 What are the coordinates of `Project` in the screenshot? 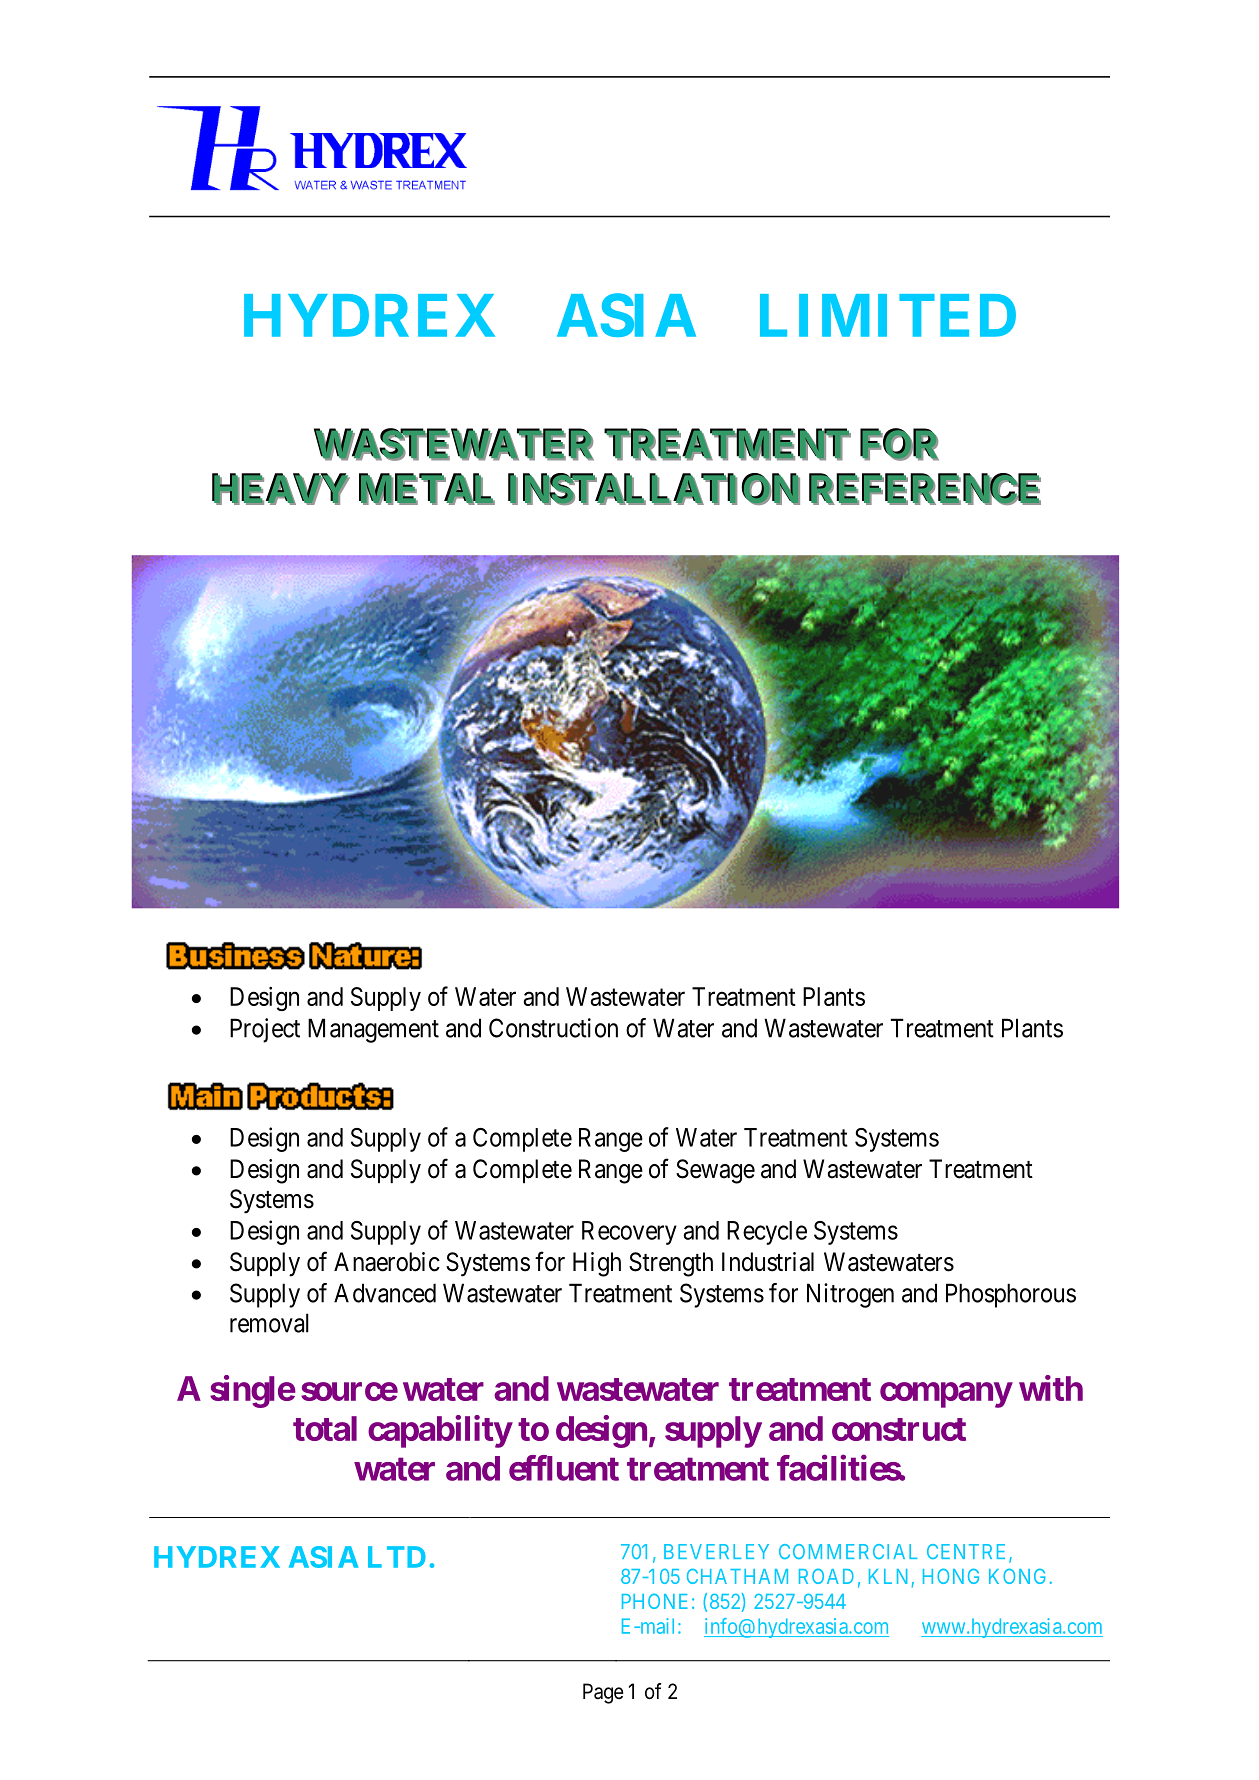 It's located at (265, 1030).
